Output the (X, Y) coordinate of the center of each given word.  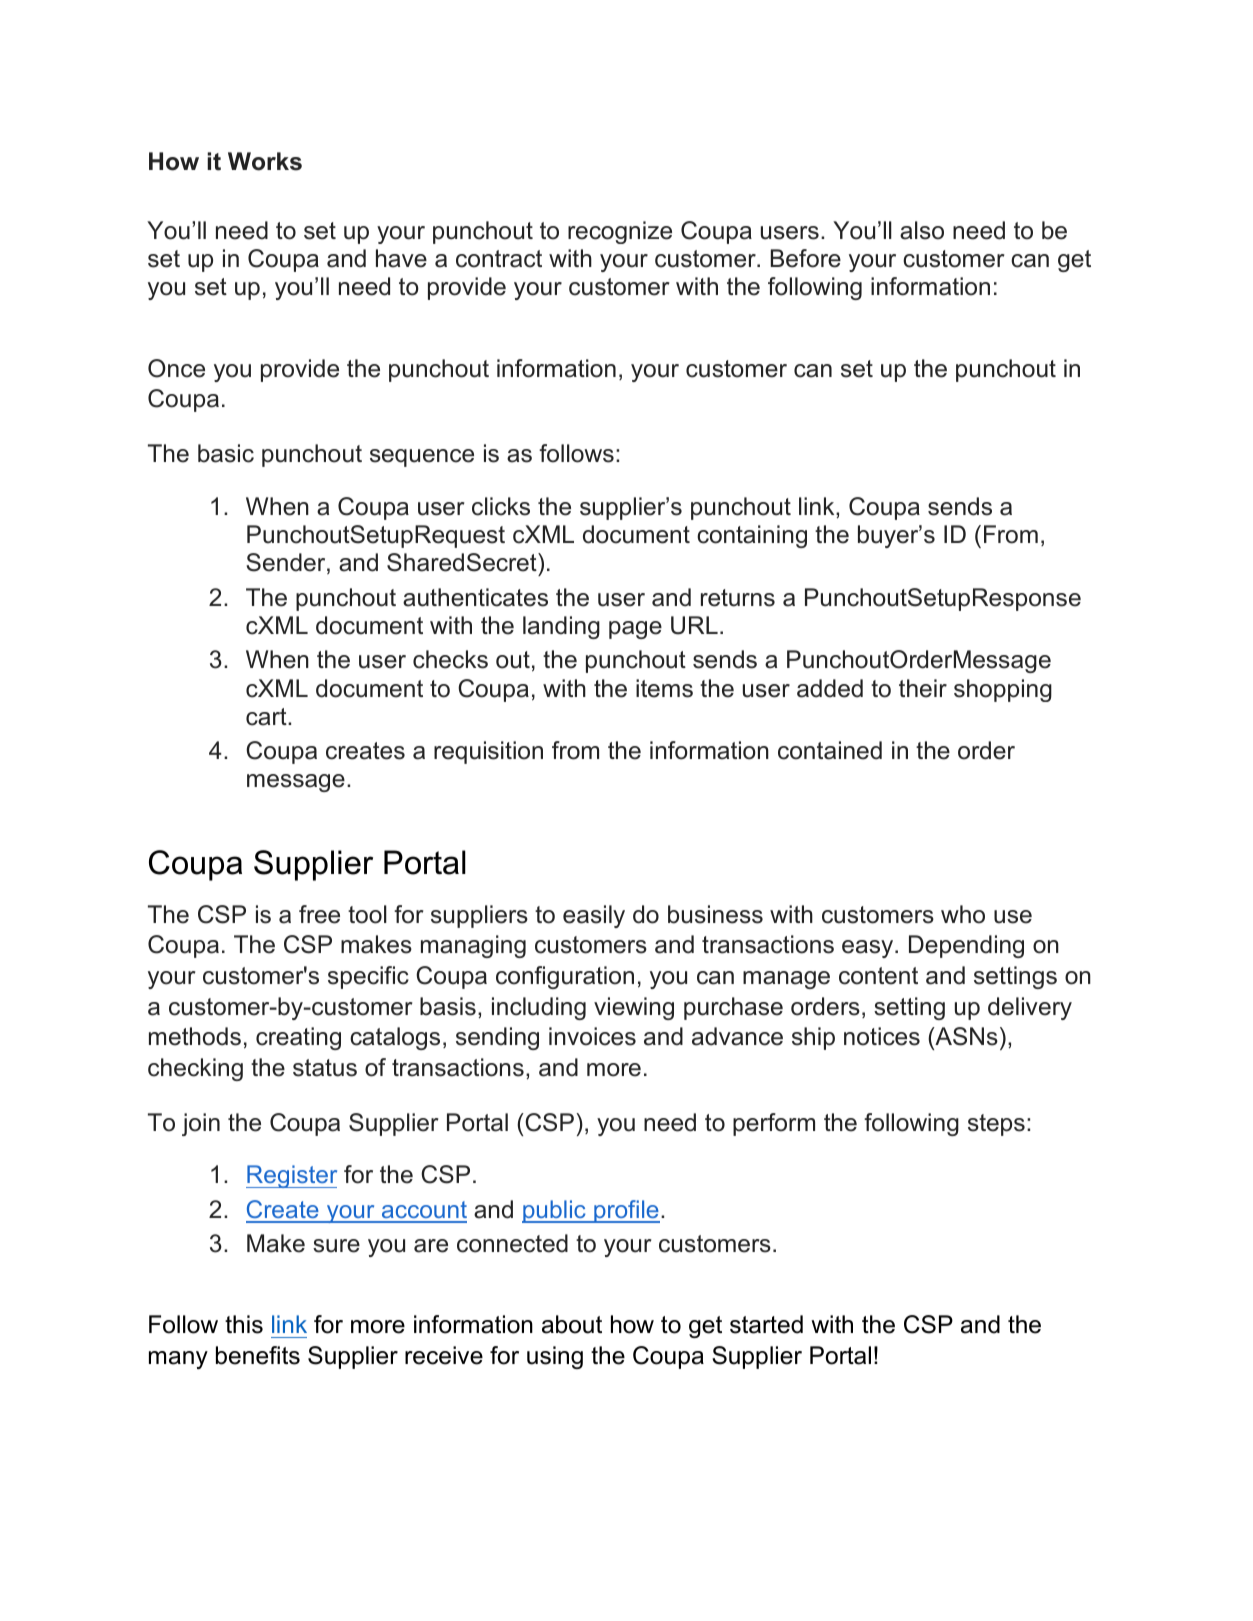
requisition (488, 752)
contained (830, 750)
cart (267, 717)
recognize (620, 232)
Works (265, 161)
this (244, 1324)
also (922, 230)
